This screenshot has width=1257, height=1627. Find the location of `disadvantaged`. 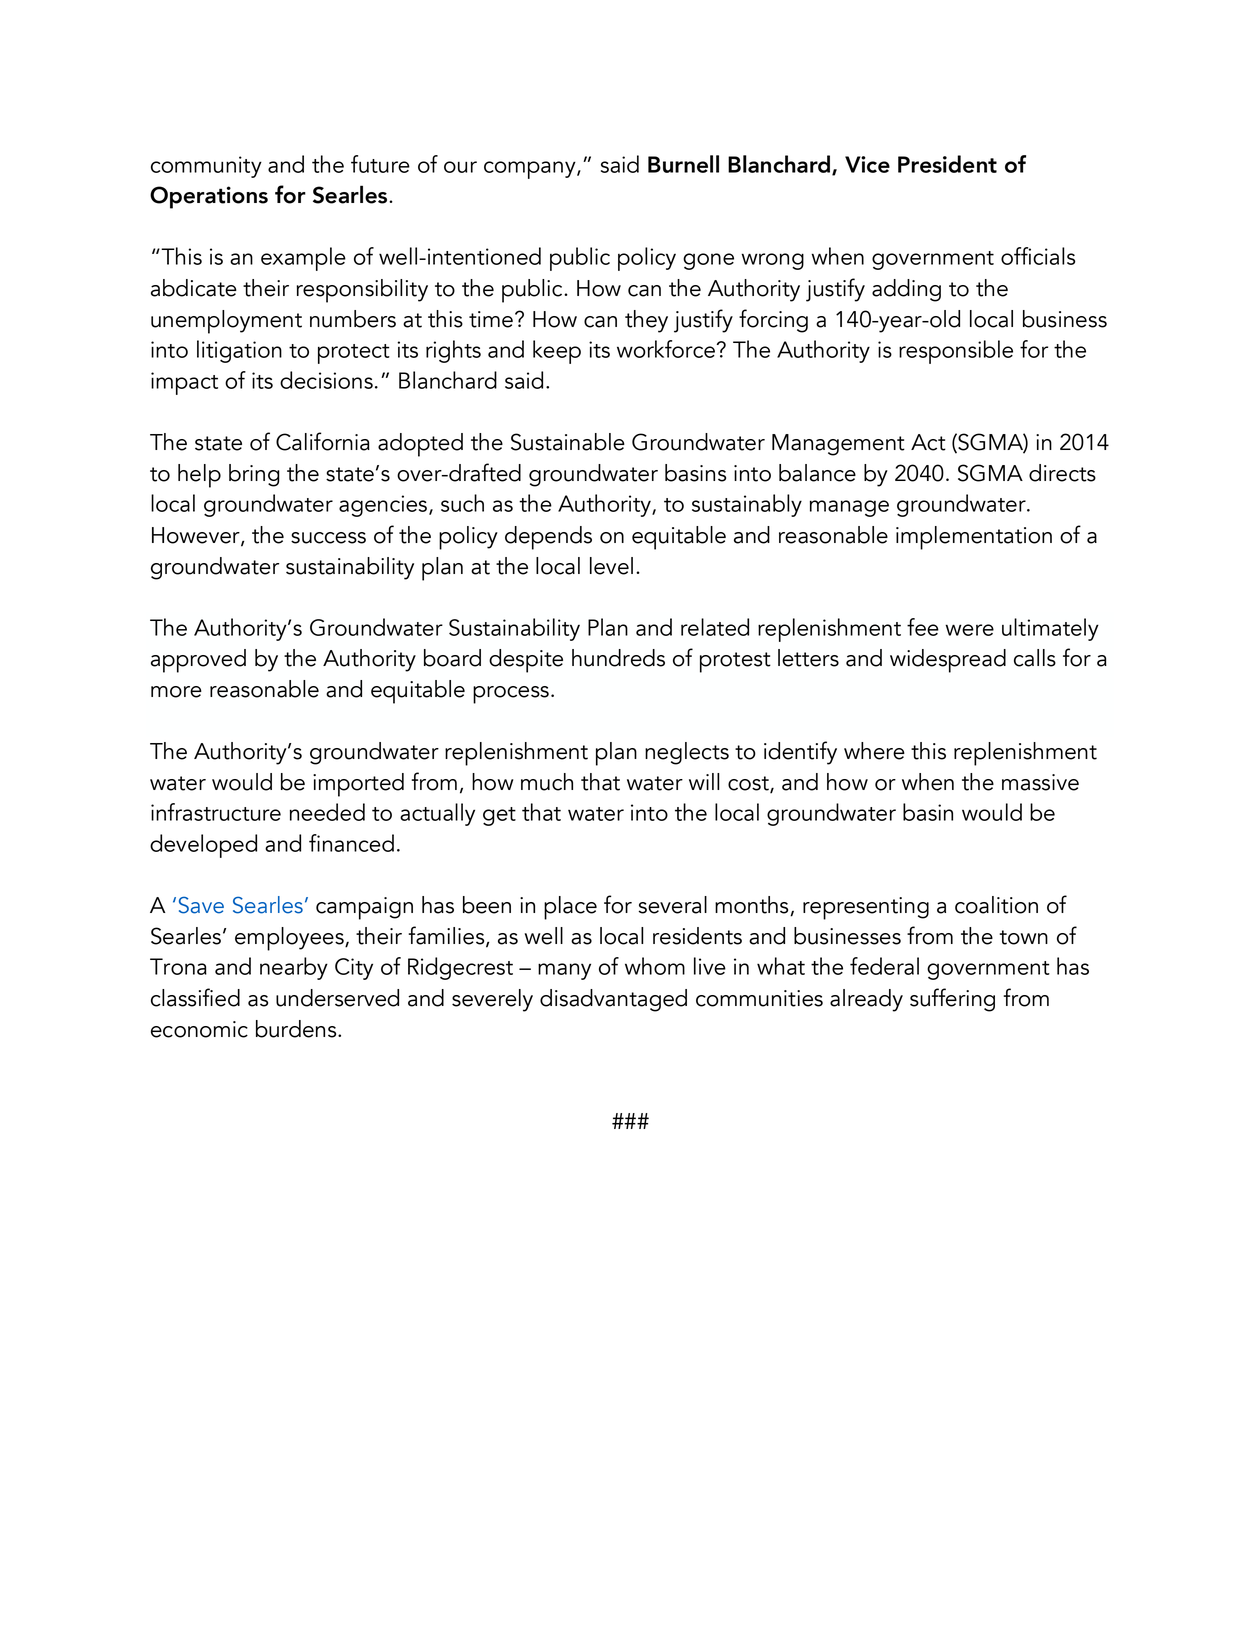

disadvantaged is located at coordinates (613, 1000).
